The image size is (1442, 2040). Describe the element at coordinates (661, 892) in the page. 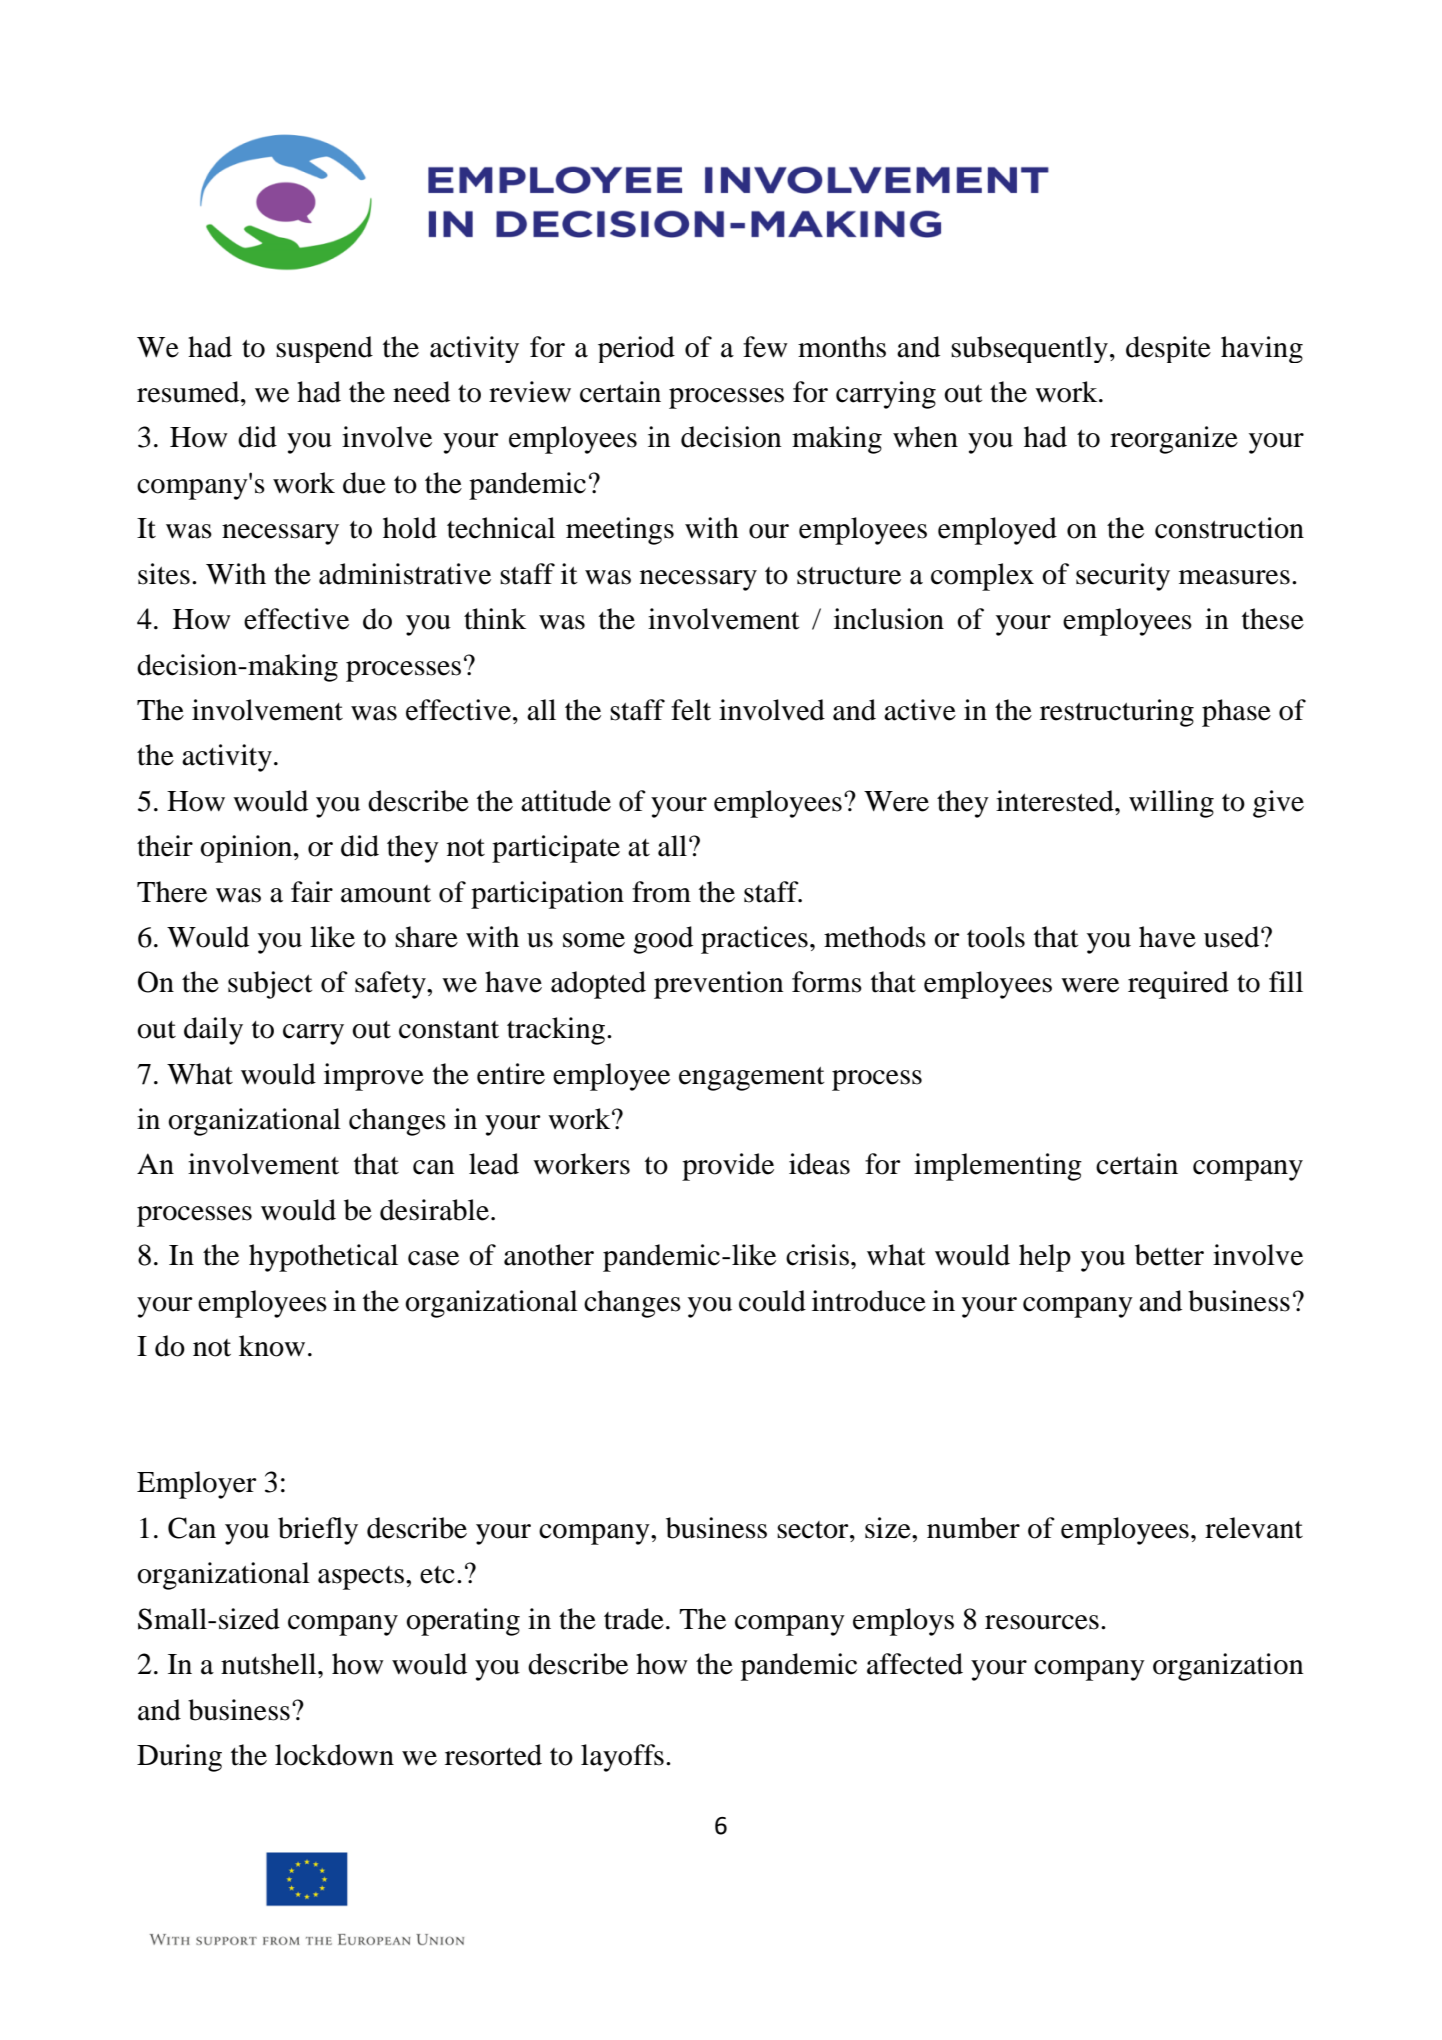

I see `from` at that location.
